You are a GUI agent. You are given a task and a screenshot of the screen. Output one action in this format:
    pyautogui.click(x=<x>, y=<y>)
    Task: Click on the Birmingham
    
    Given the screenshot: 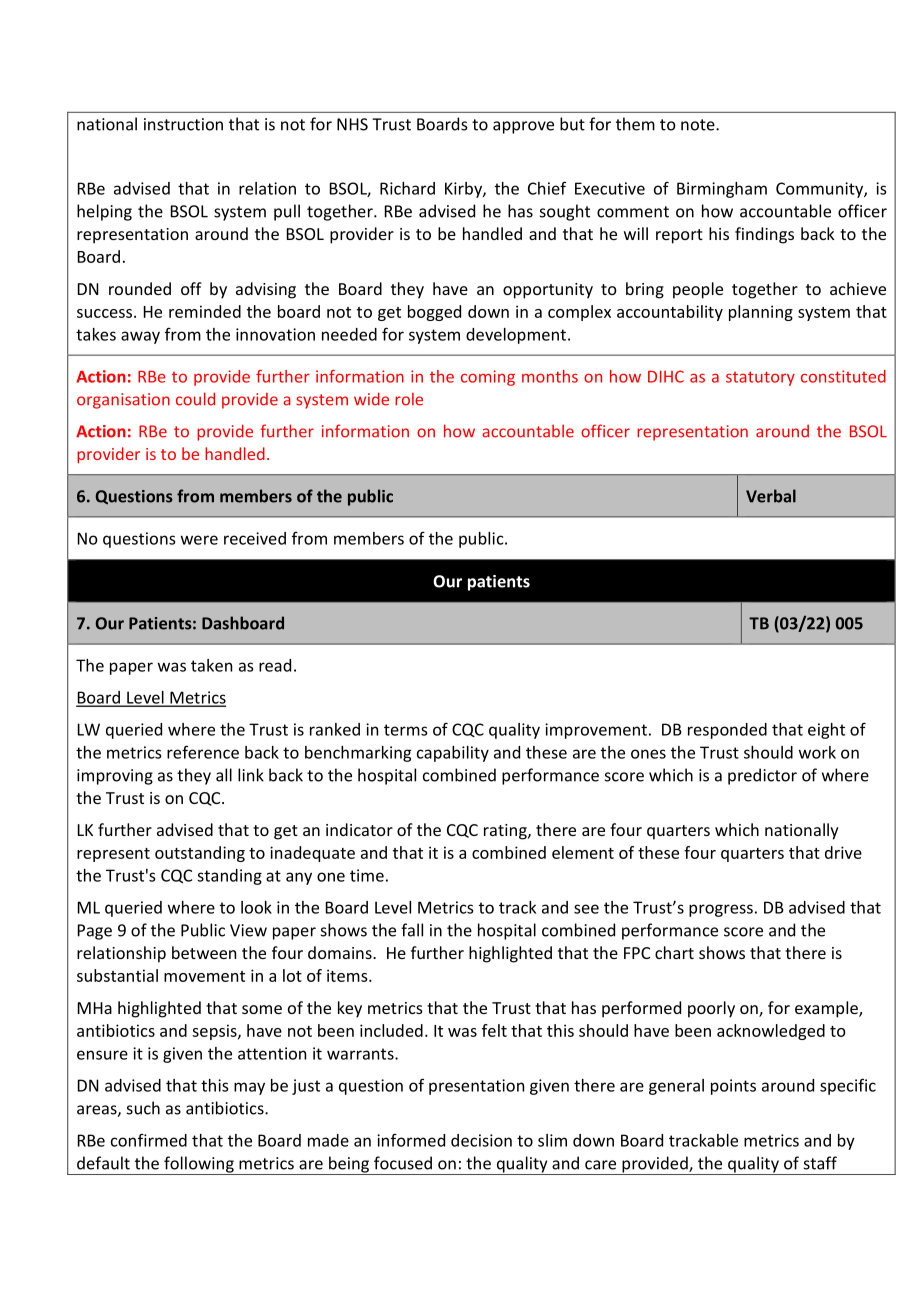 What is the action you would take?
    pyautogui.click(x=722, y=190)
